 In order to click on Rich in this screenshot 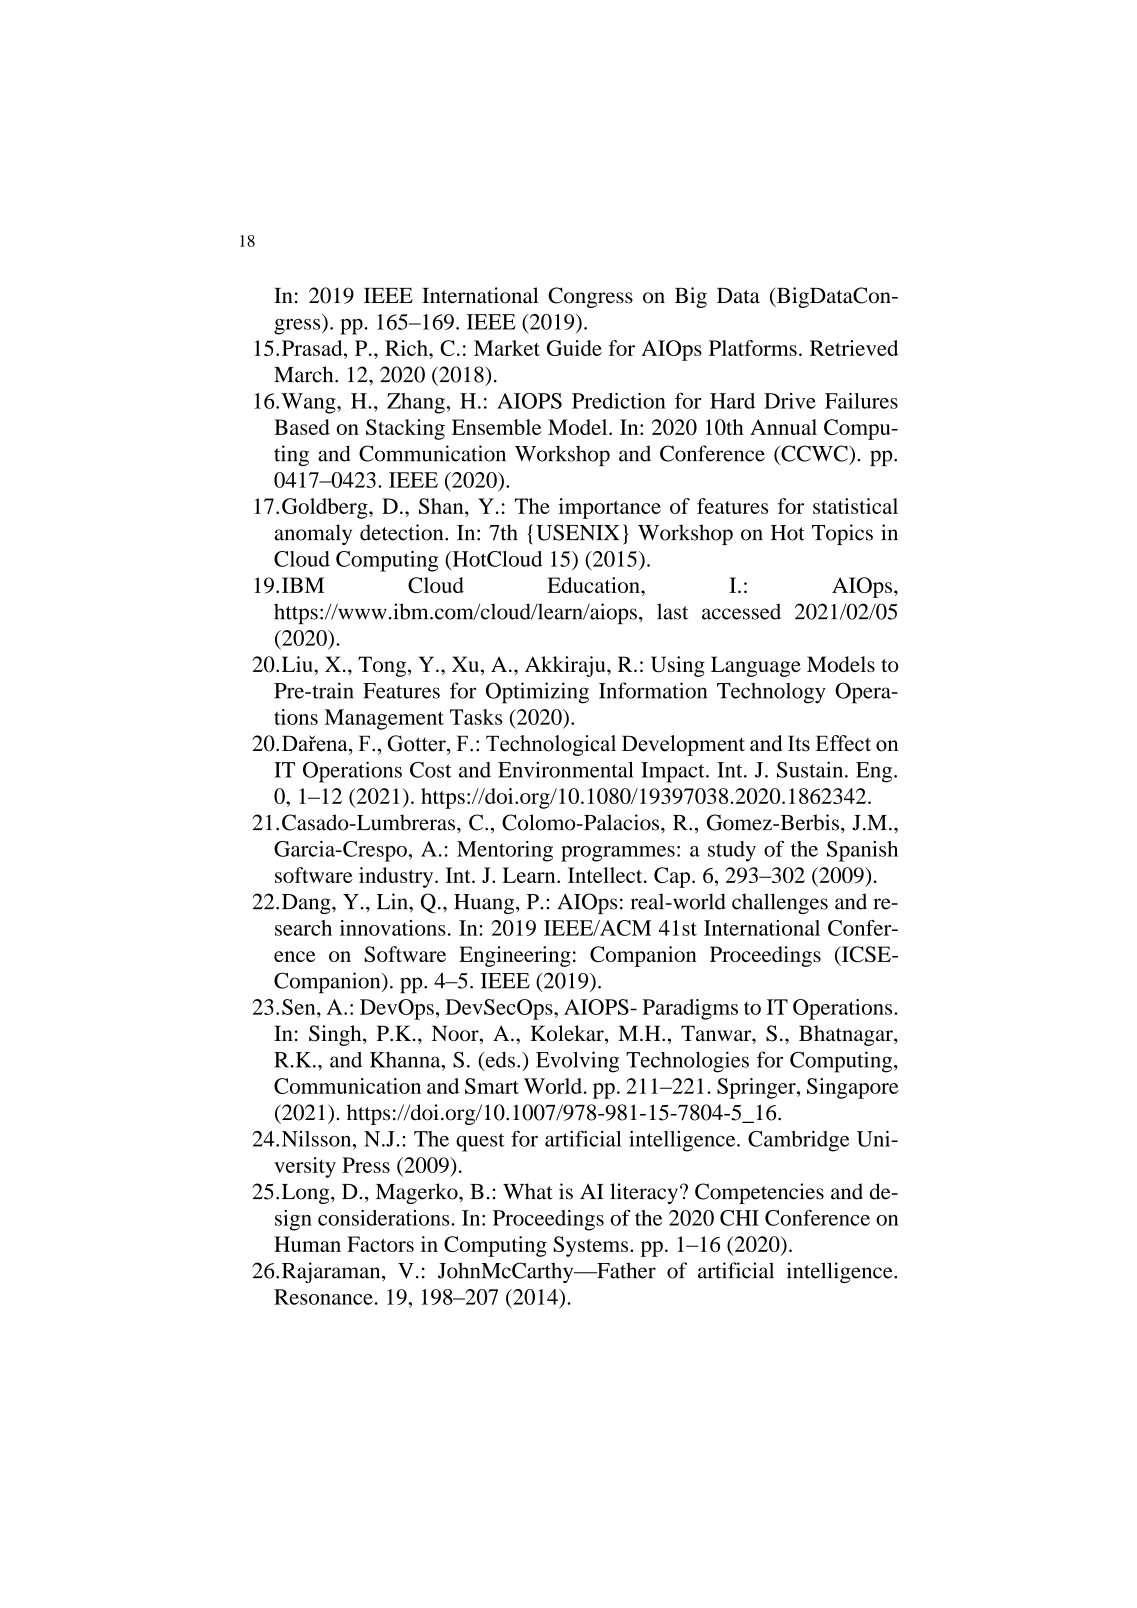, I will do `click(407, 348)`.
